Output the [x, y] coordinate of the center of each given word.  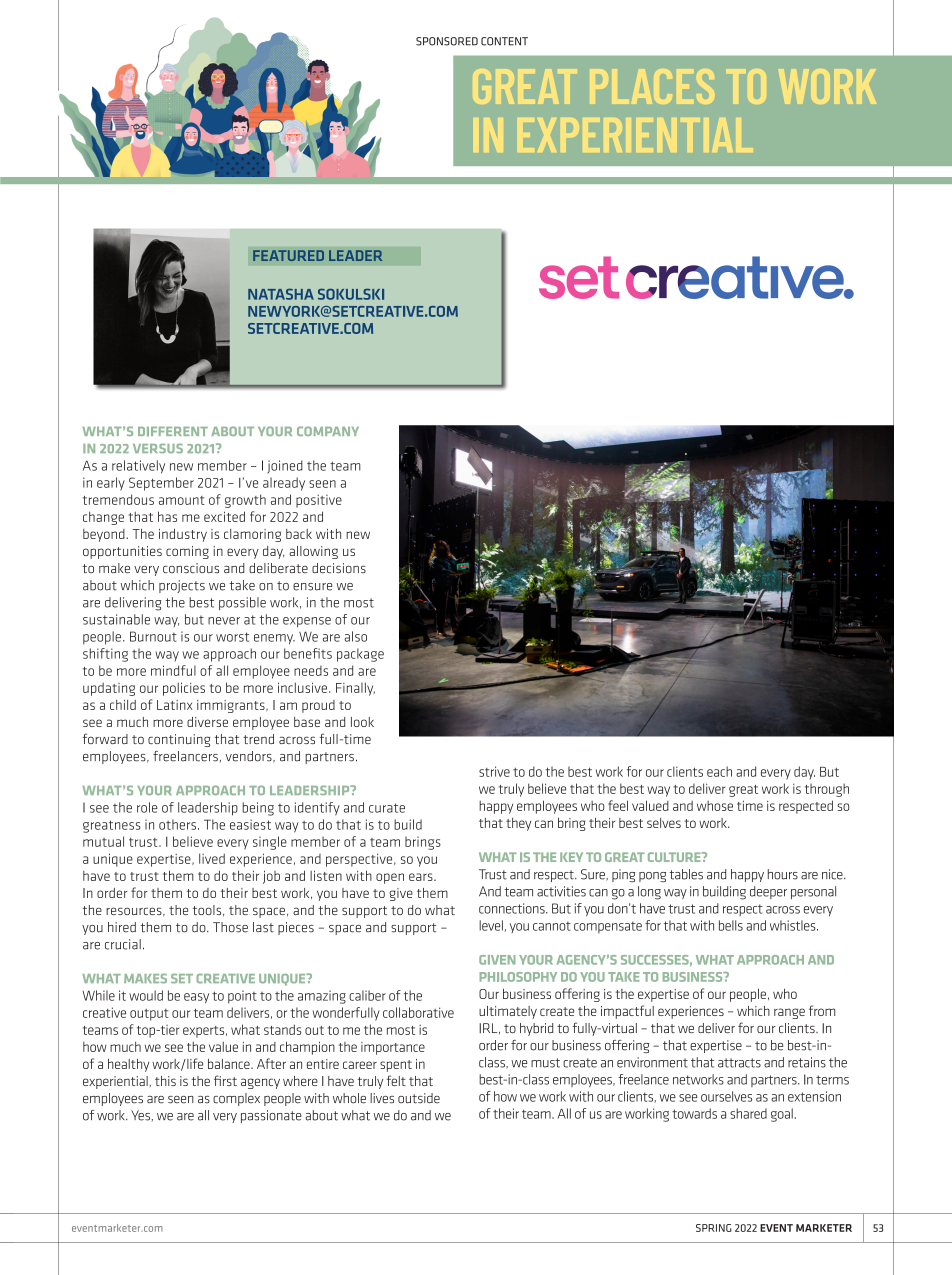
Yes [140, 1115]
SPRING [714, 1228]
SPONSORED [447, 41]
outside [419, 1098]
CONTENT [504, 41]
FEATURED [288, 255]
